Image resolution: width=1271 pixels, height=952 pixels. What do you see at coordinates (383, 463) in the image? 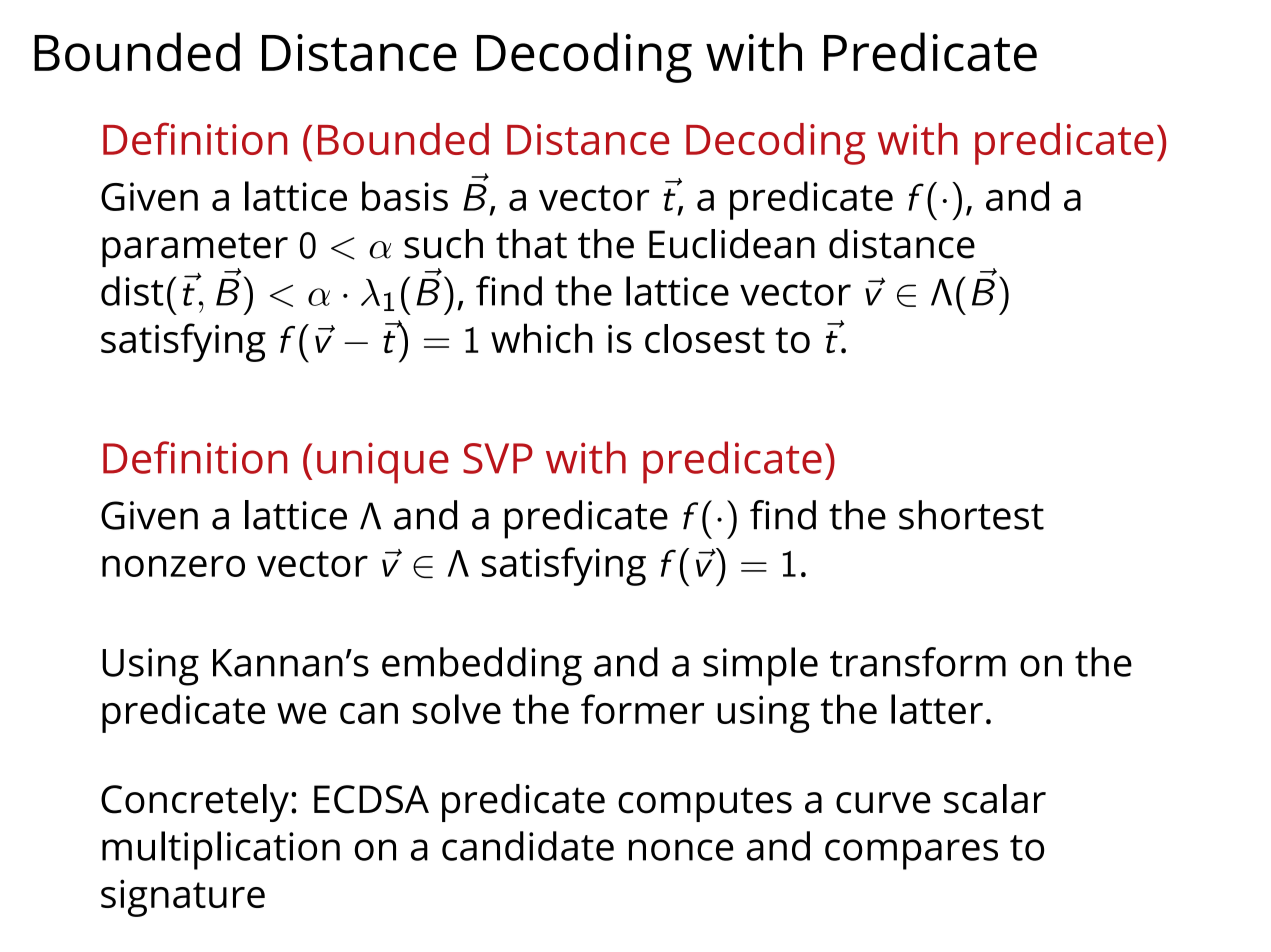
I see `unique` at bounding box center [383, 463].
